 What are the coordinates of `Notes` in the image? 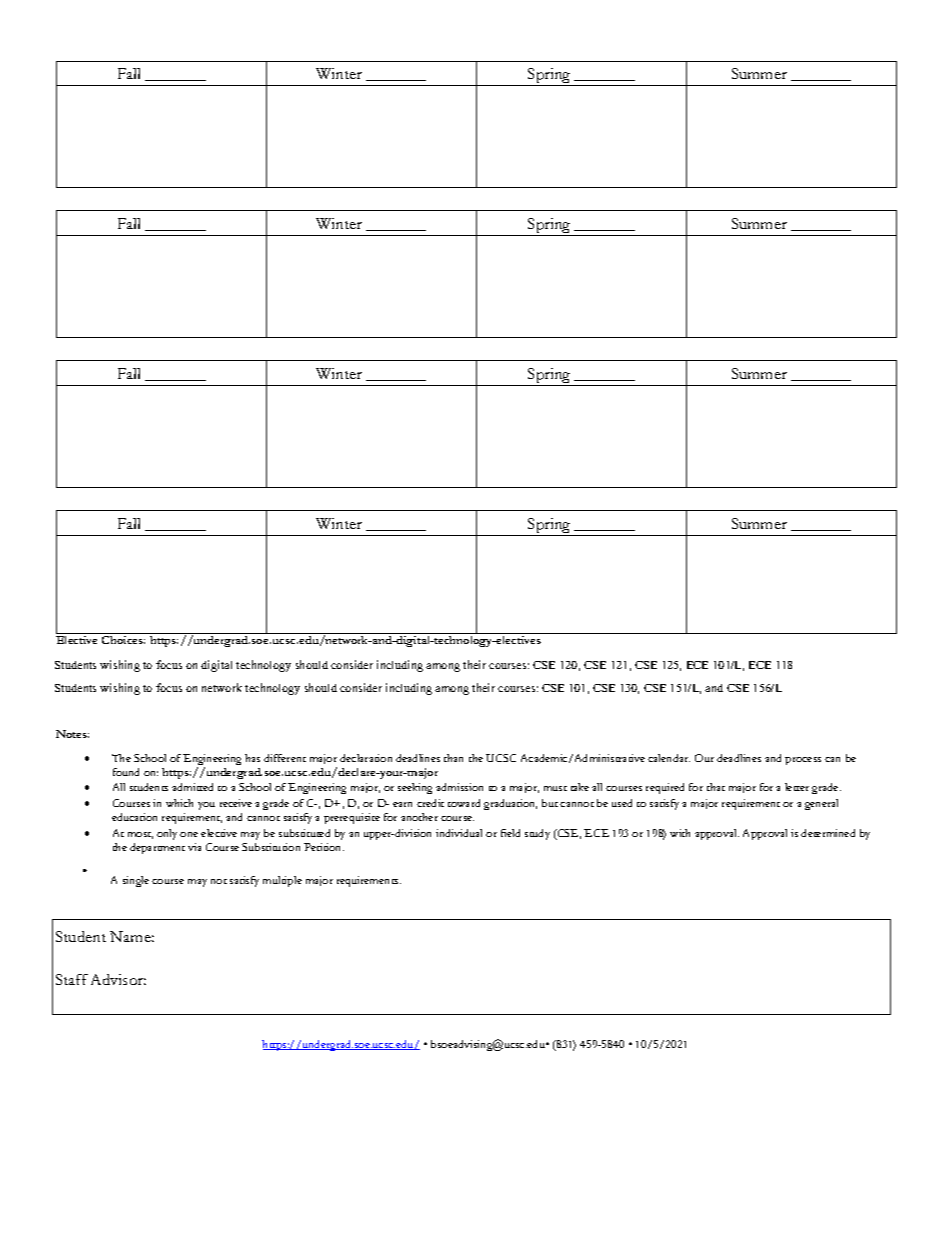 It's located at (72, 734).
